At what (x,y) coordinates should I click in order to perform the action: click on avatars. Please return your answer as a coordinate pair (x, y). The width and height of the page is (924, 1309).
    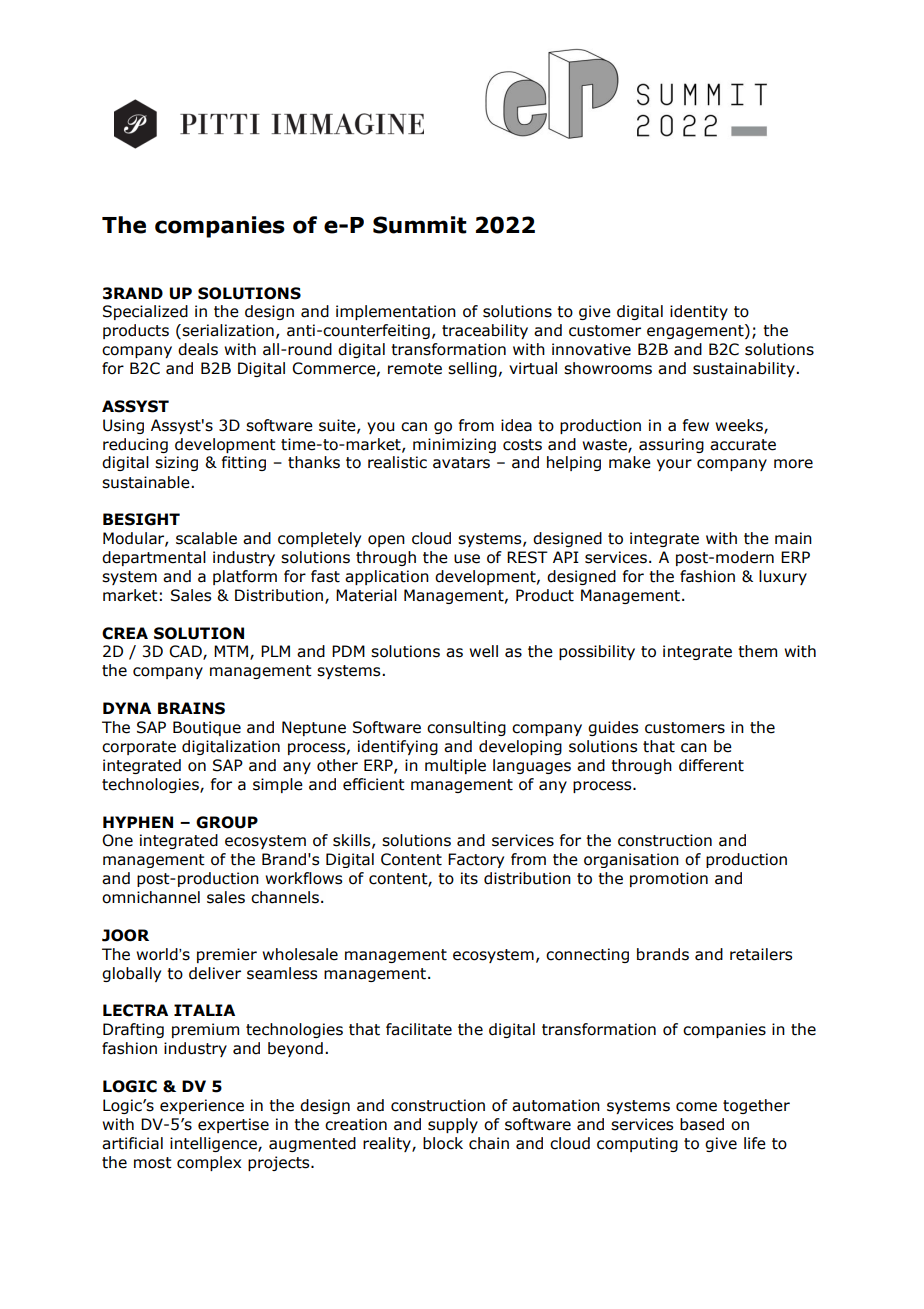
    Looking at the image, I should click on (461, 463).
